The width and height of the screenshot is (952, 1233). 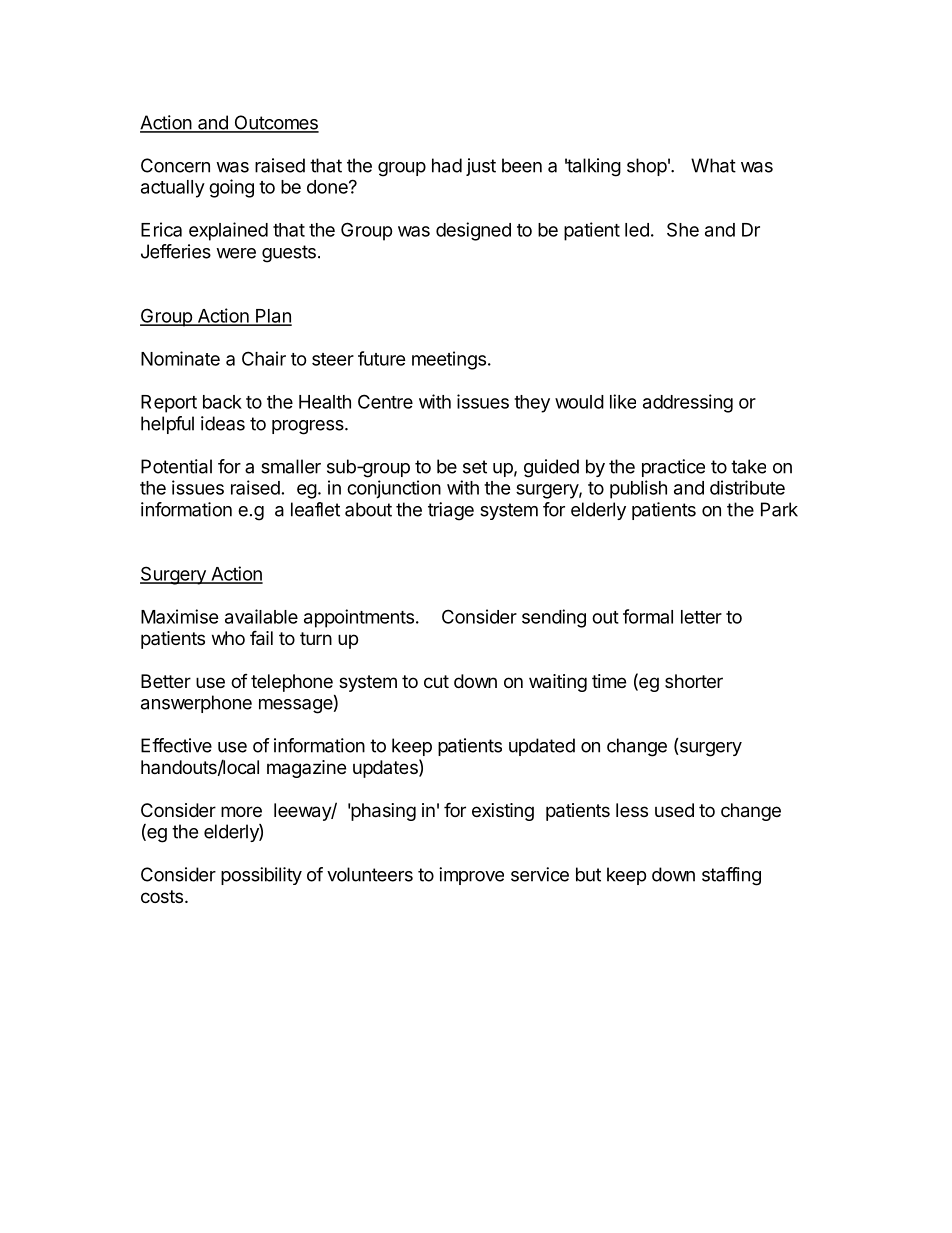 What do you see at coordinates (471, 876) in the screenshot?
I see `improve` at bounding box center [471, 876].
